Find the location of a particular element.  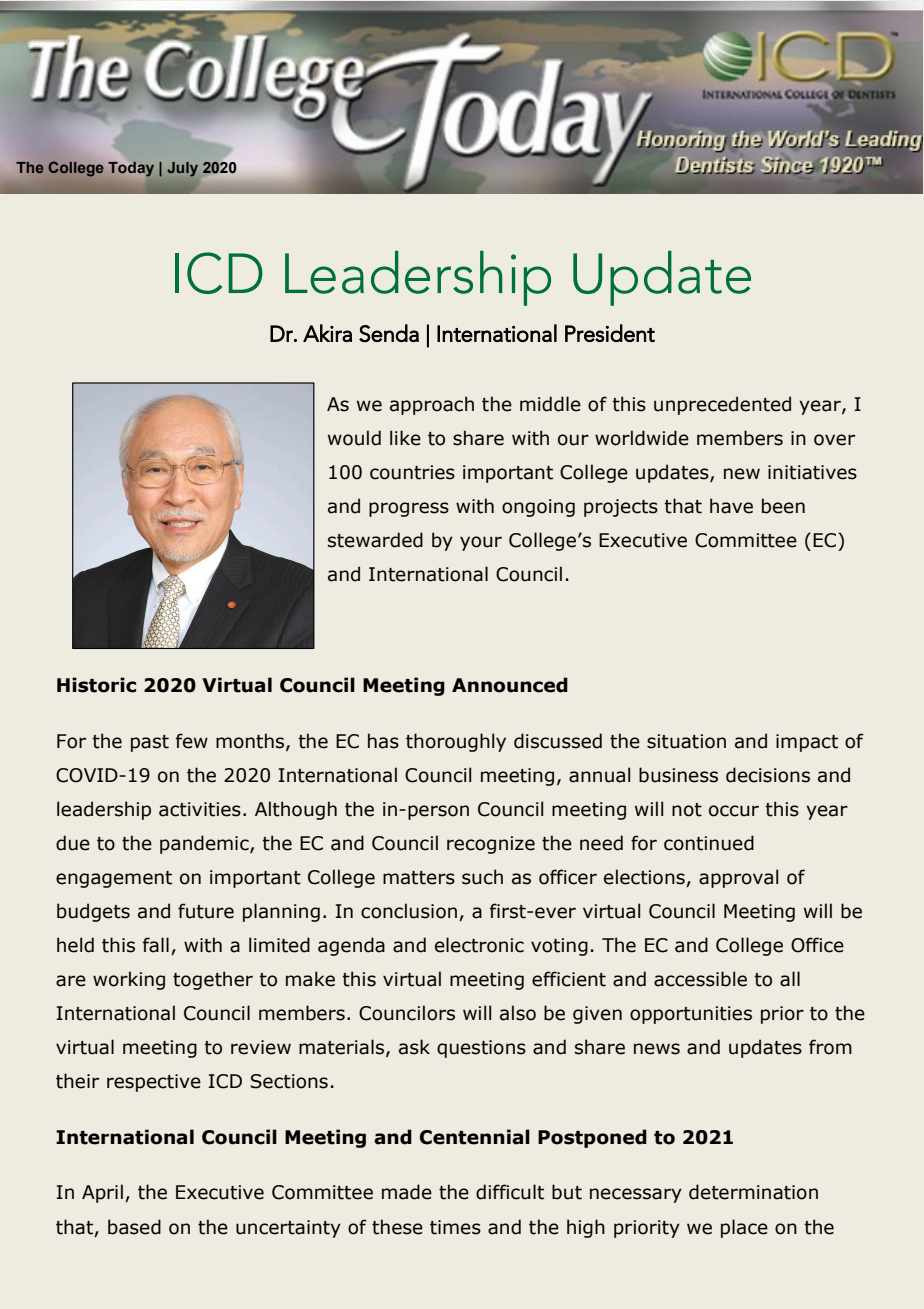

times is located at coordinates (455, 1227).
